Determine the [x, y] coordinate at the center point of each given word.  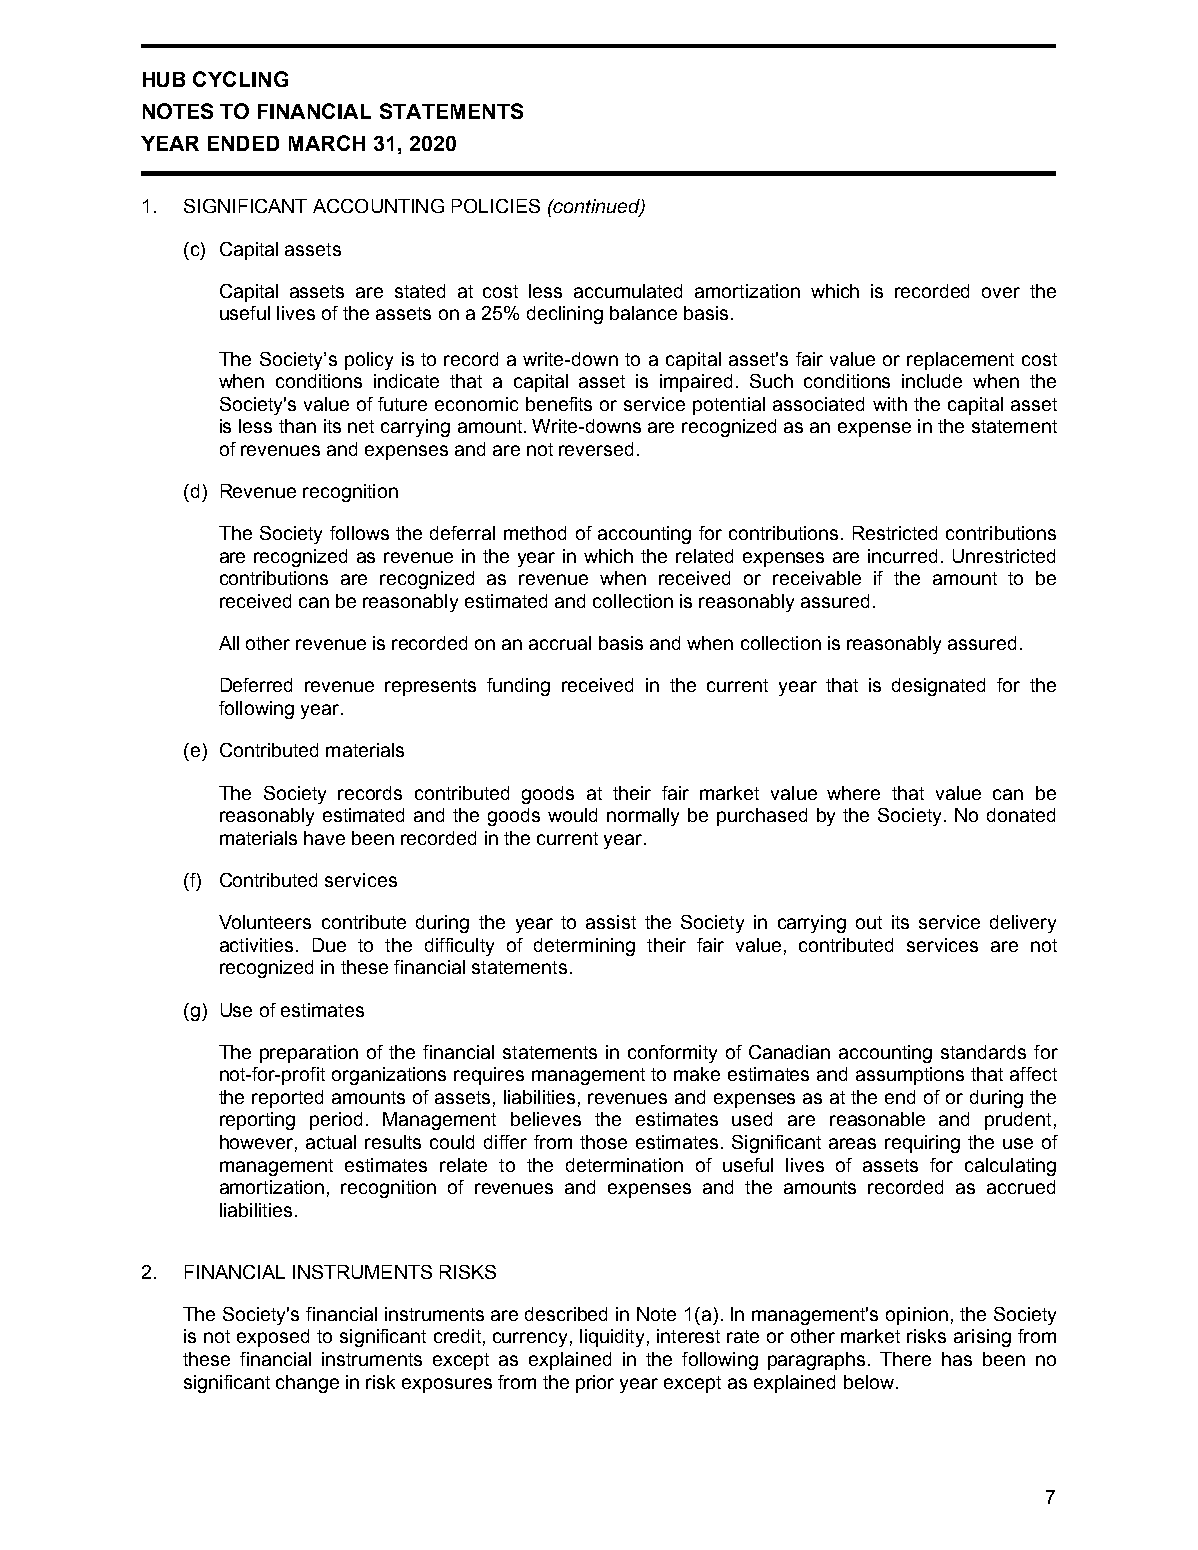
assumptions [910, 1076]
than [297, 426]
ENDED [243, 143]
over [1001, 292]
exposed [273, 1338]
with [890, 404]
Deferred [256, 685]
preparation [309, 1054]
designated [938, 687]
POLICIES [496, 206]
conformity [672, 1054]
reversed [596, 449]
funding [518, 687]
